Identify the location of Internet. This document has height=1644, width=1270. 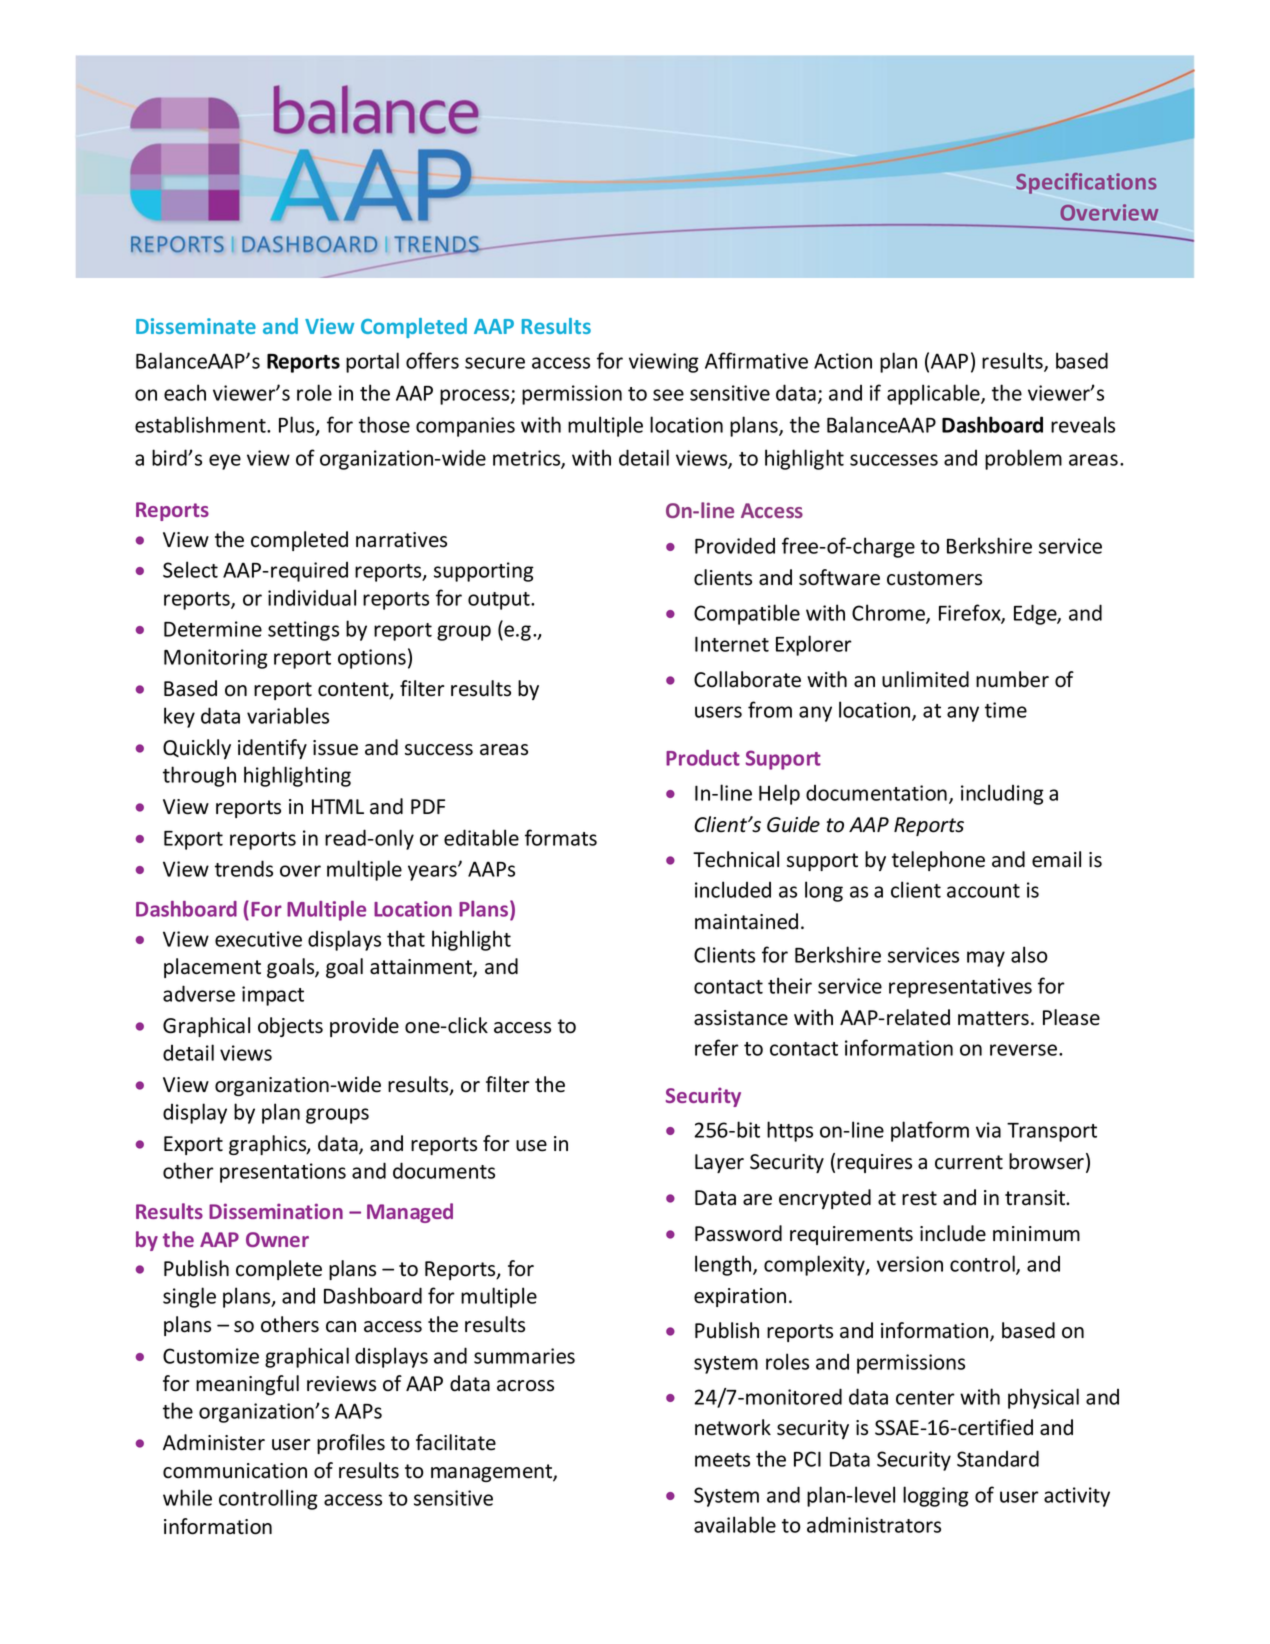
(732, 644).
